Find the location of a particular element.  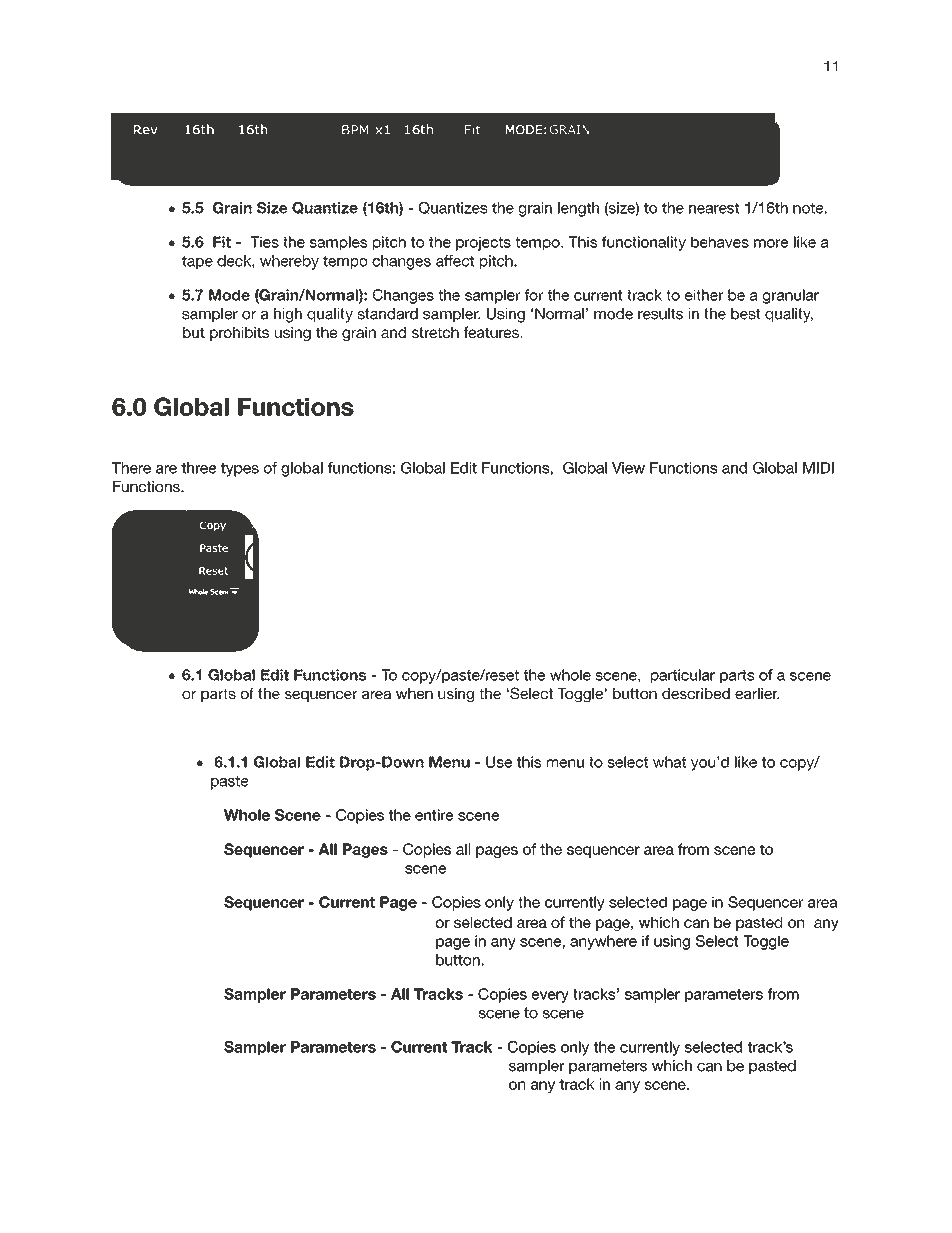

View is located at coordinates (628, 468).
